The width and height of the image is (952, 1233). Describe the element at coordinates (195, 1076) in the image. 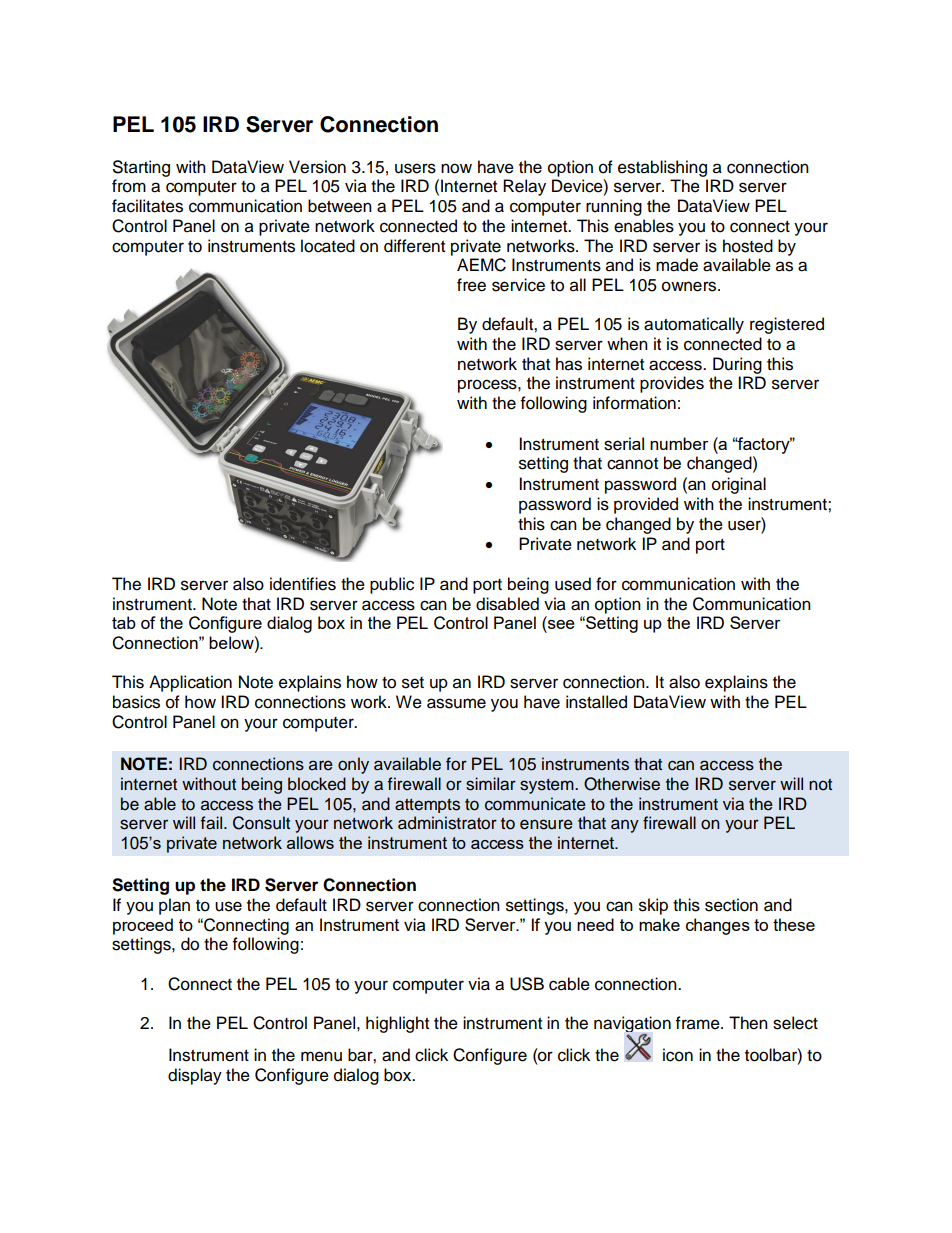

I see `display` at that location.
